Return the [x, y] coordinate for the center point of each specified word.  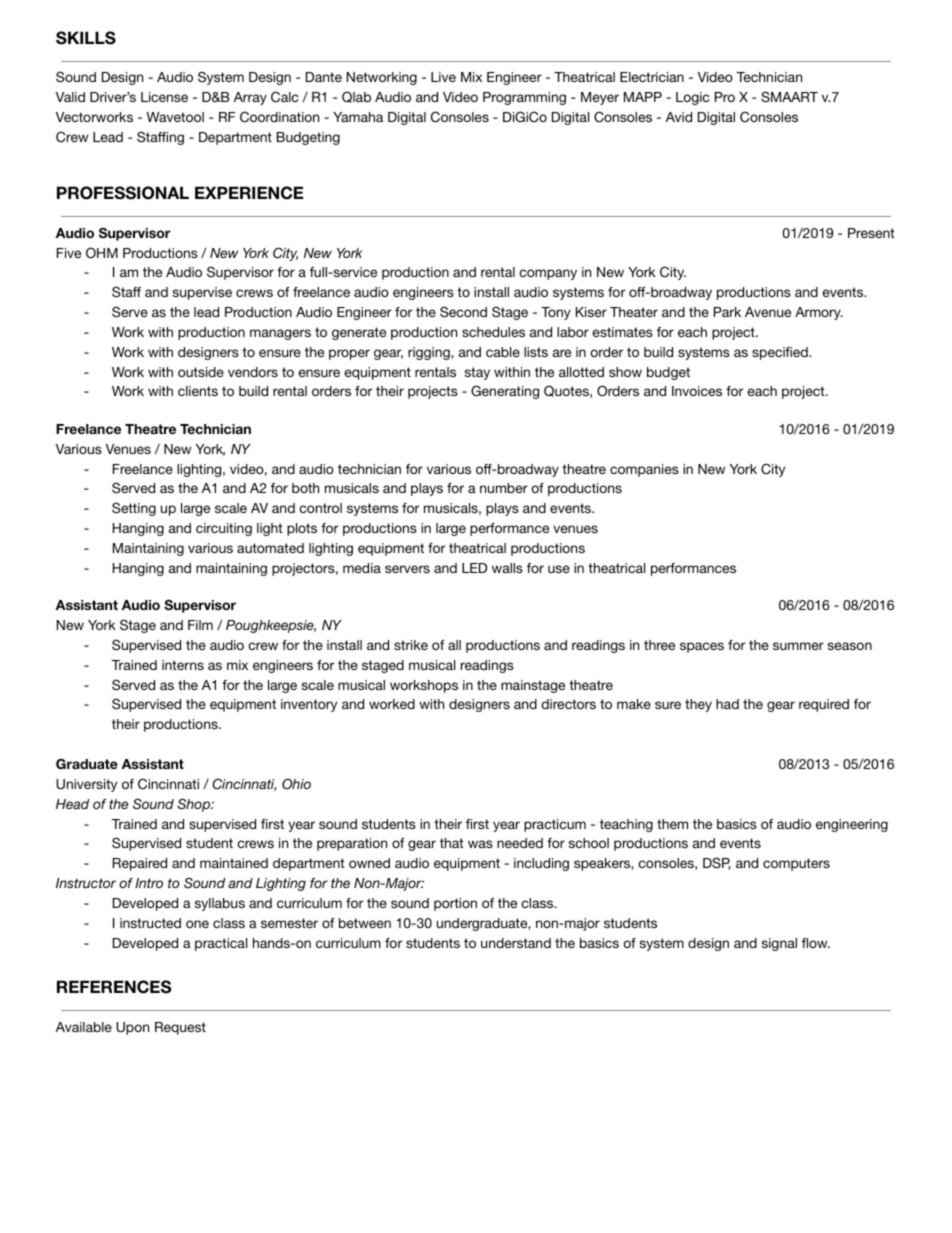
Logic [692, 98]
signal [779, 944]
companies [644, 470]
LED [474, 568]
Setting [134, 509]
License [164, 97]
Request [180, 1028]
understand [516, 943]
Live [443, 77]
